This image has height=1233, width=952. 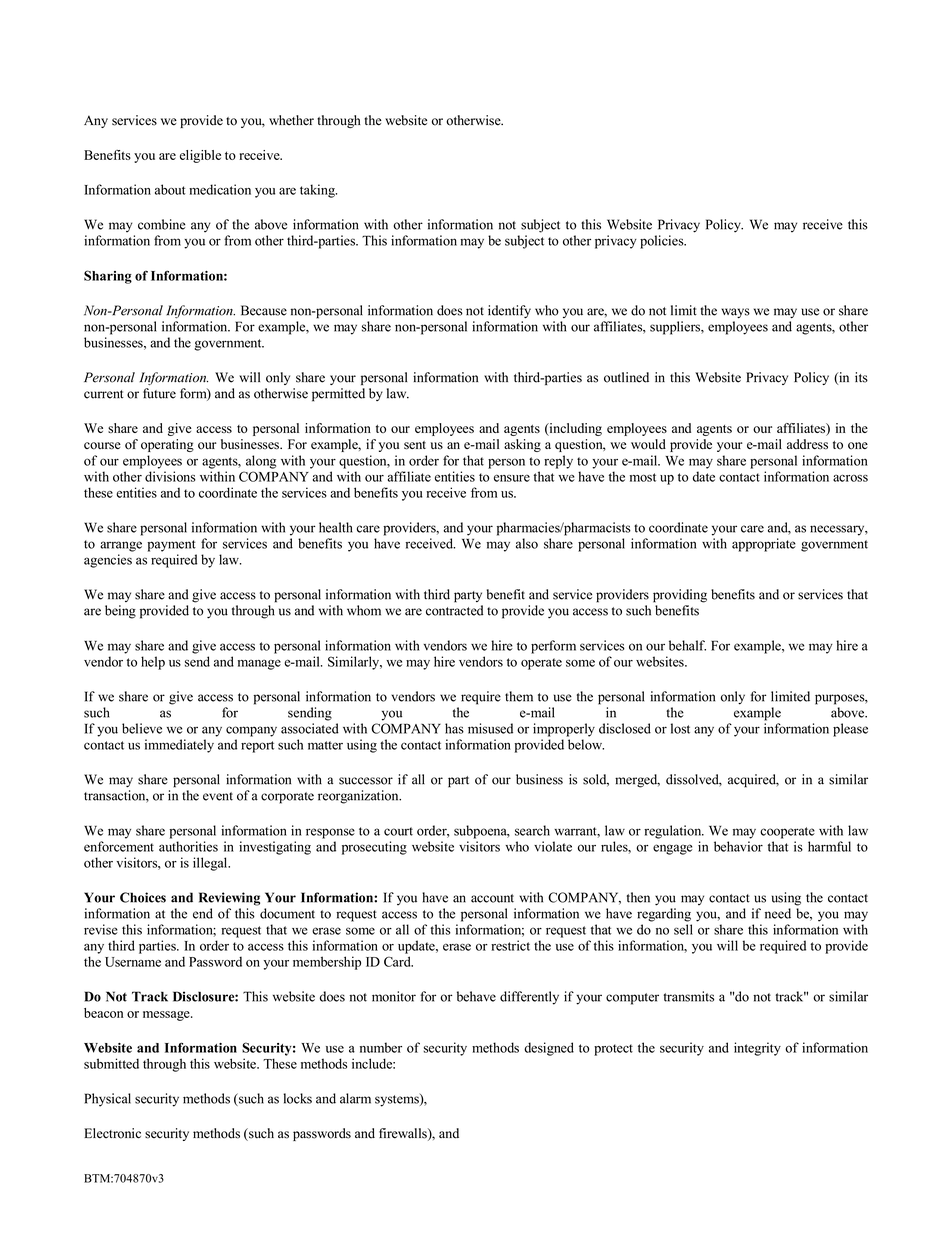 I want to click on contracted, so click(x=455, y=610).
